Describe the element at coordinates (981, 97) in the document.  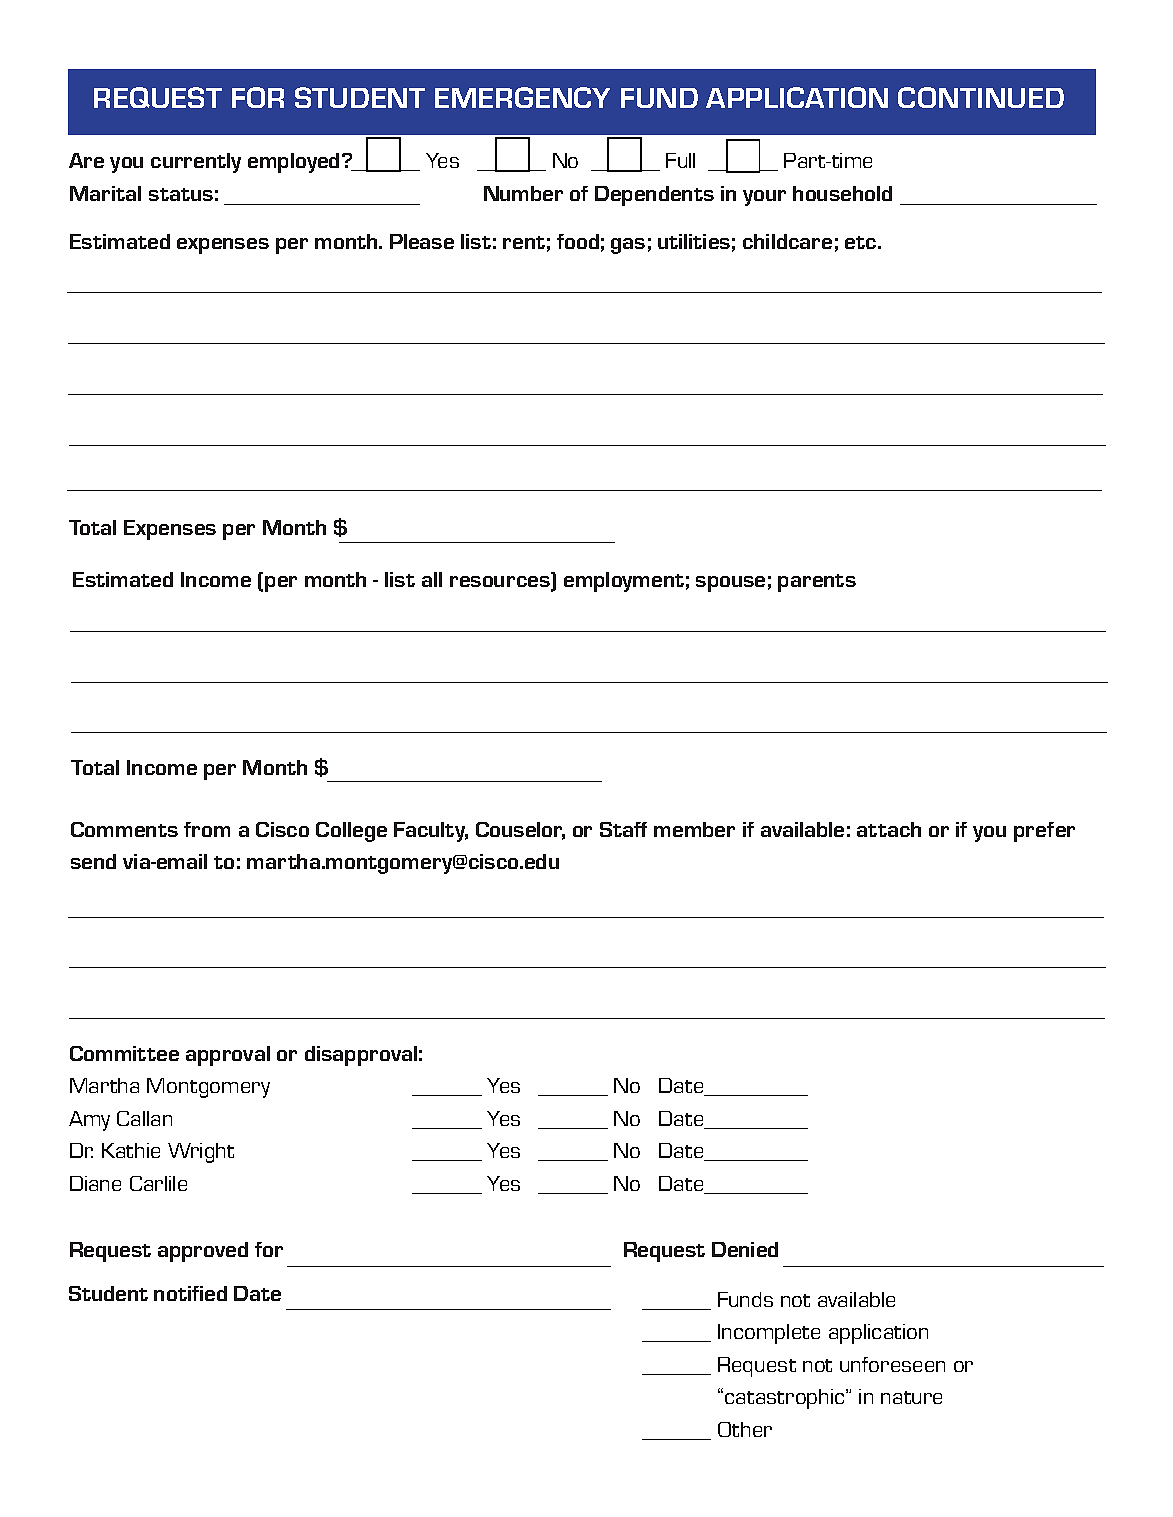
I see `CONTINUED` at that location.
